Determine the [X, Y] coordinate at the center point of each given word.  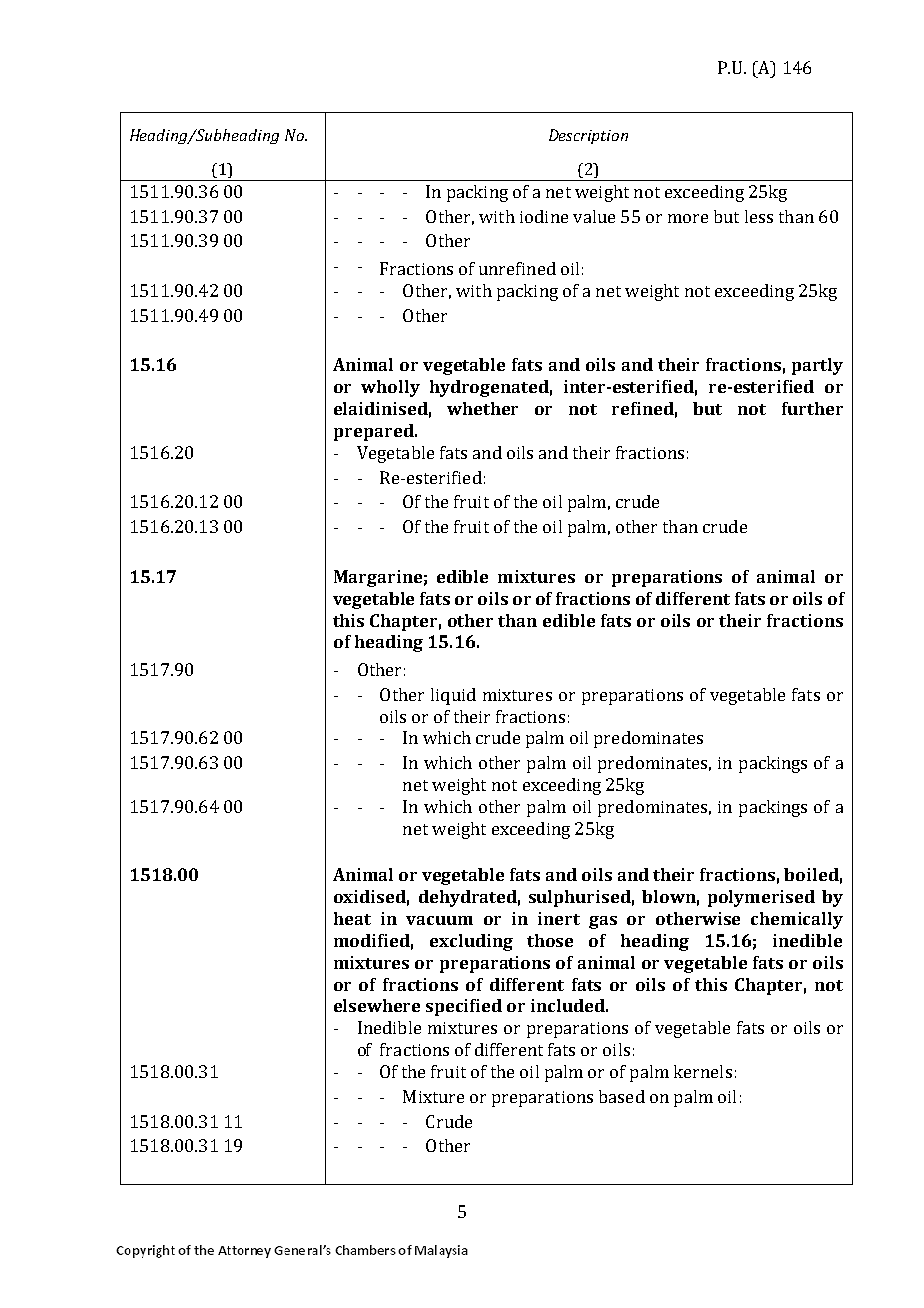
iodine [544, 216]
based [622, 1096]
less [759, 216]
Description [588, 136]
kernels [703, 1071]
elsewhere [377, 1005]
